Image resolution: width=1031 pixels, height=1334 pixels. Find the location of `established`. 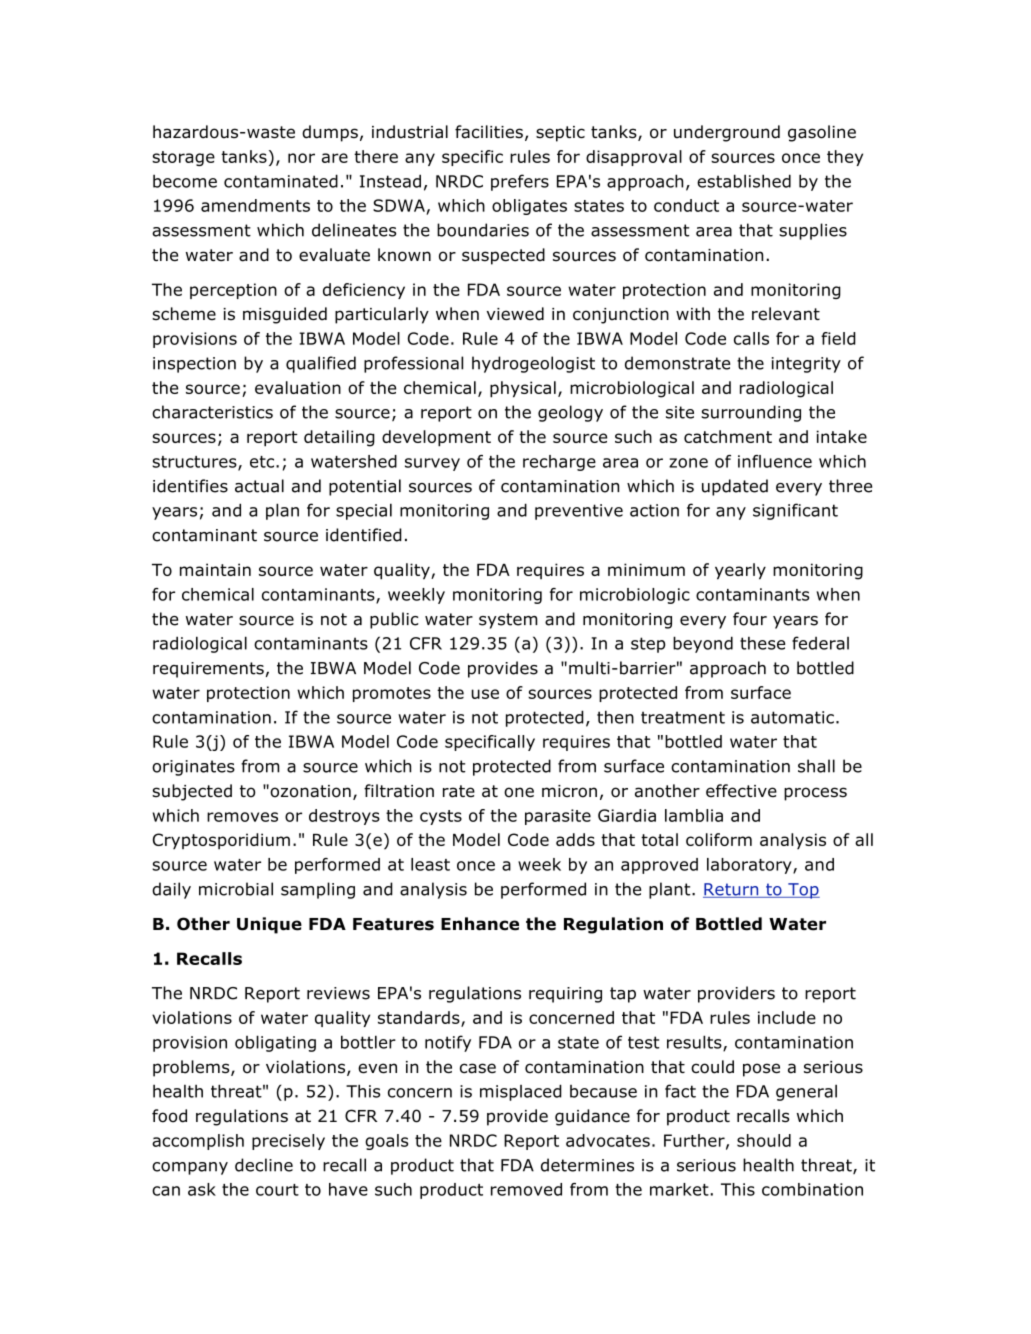

established is located at coordinates (744, 181).
